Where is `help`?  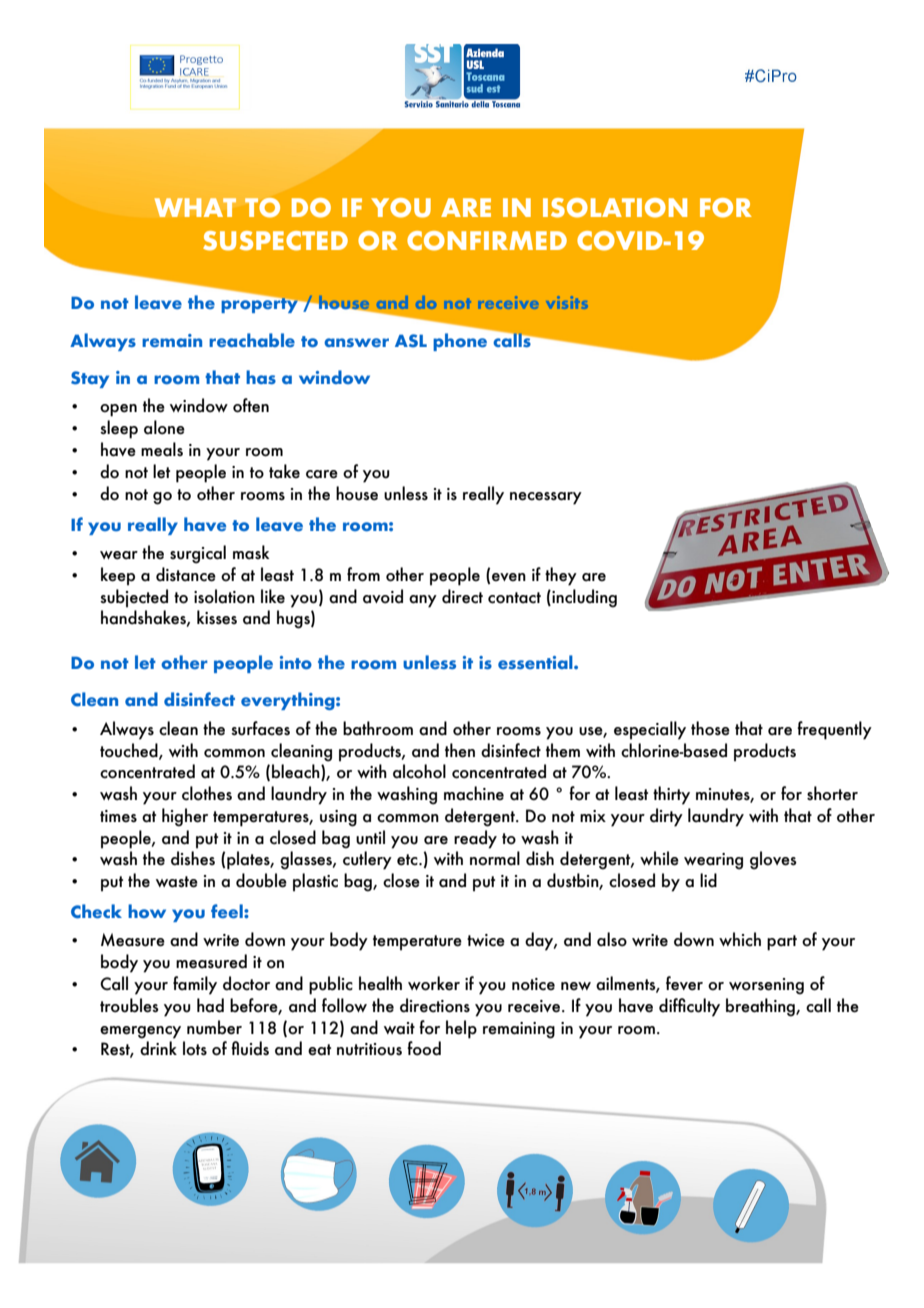 help is located at coordinates (461, 1029).
